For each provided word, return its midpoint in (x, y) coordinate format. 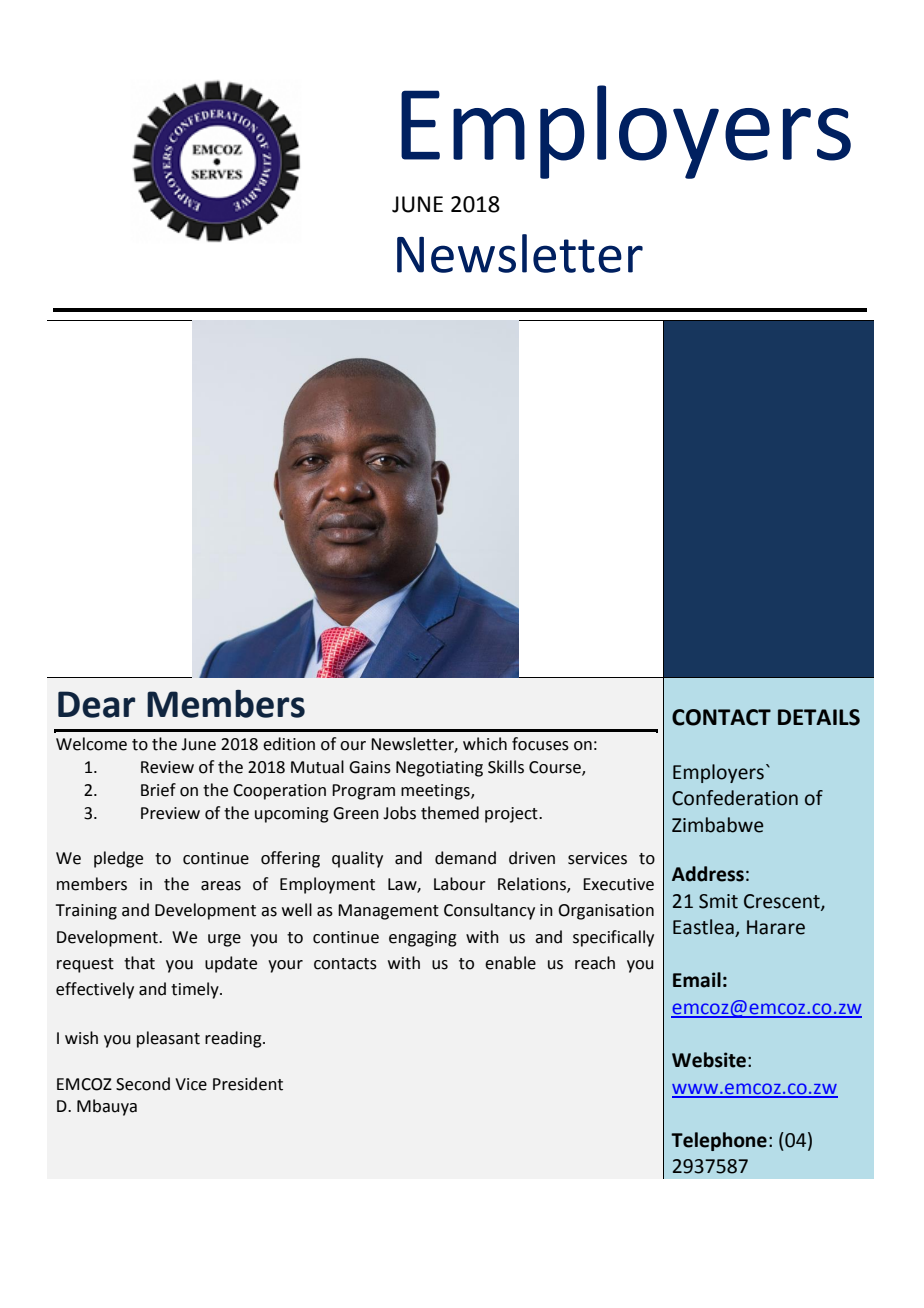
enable (510, 963)
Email (697, 980)
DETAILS (819, 717)
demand (465, 858)
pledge (118, 859)
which (485, 744)
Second (143, 1084)
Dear (96, 704)
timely (196, 990)
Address (708, 874)
